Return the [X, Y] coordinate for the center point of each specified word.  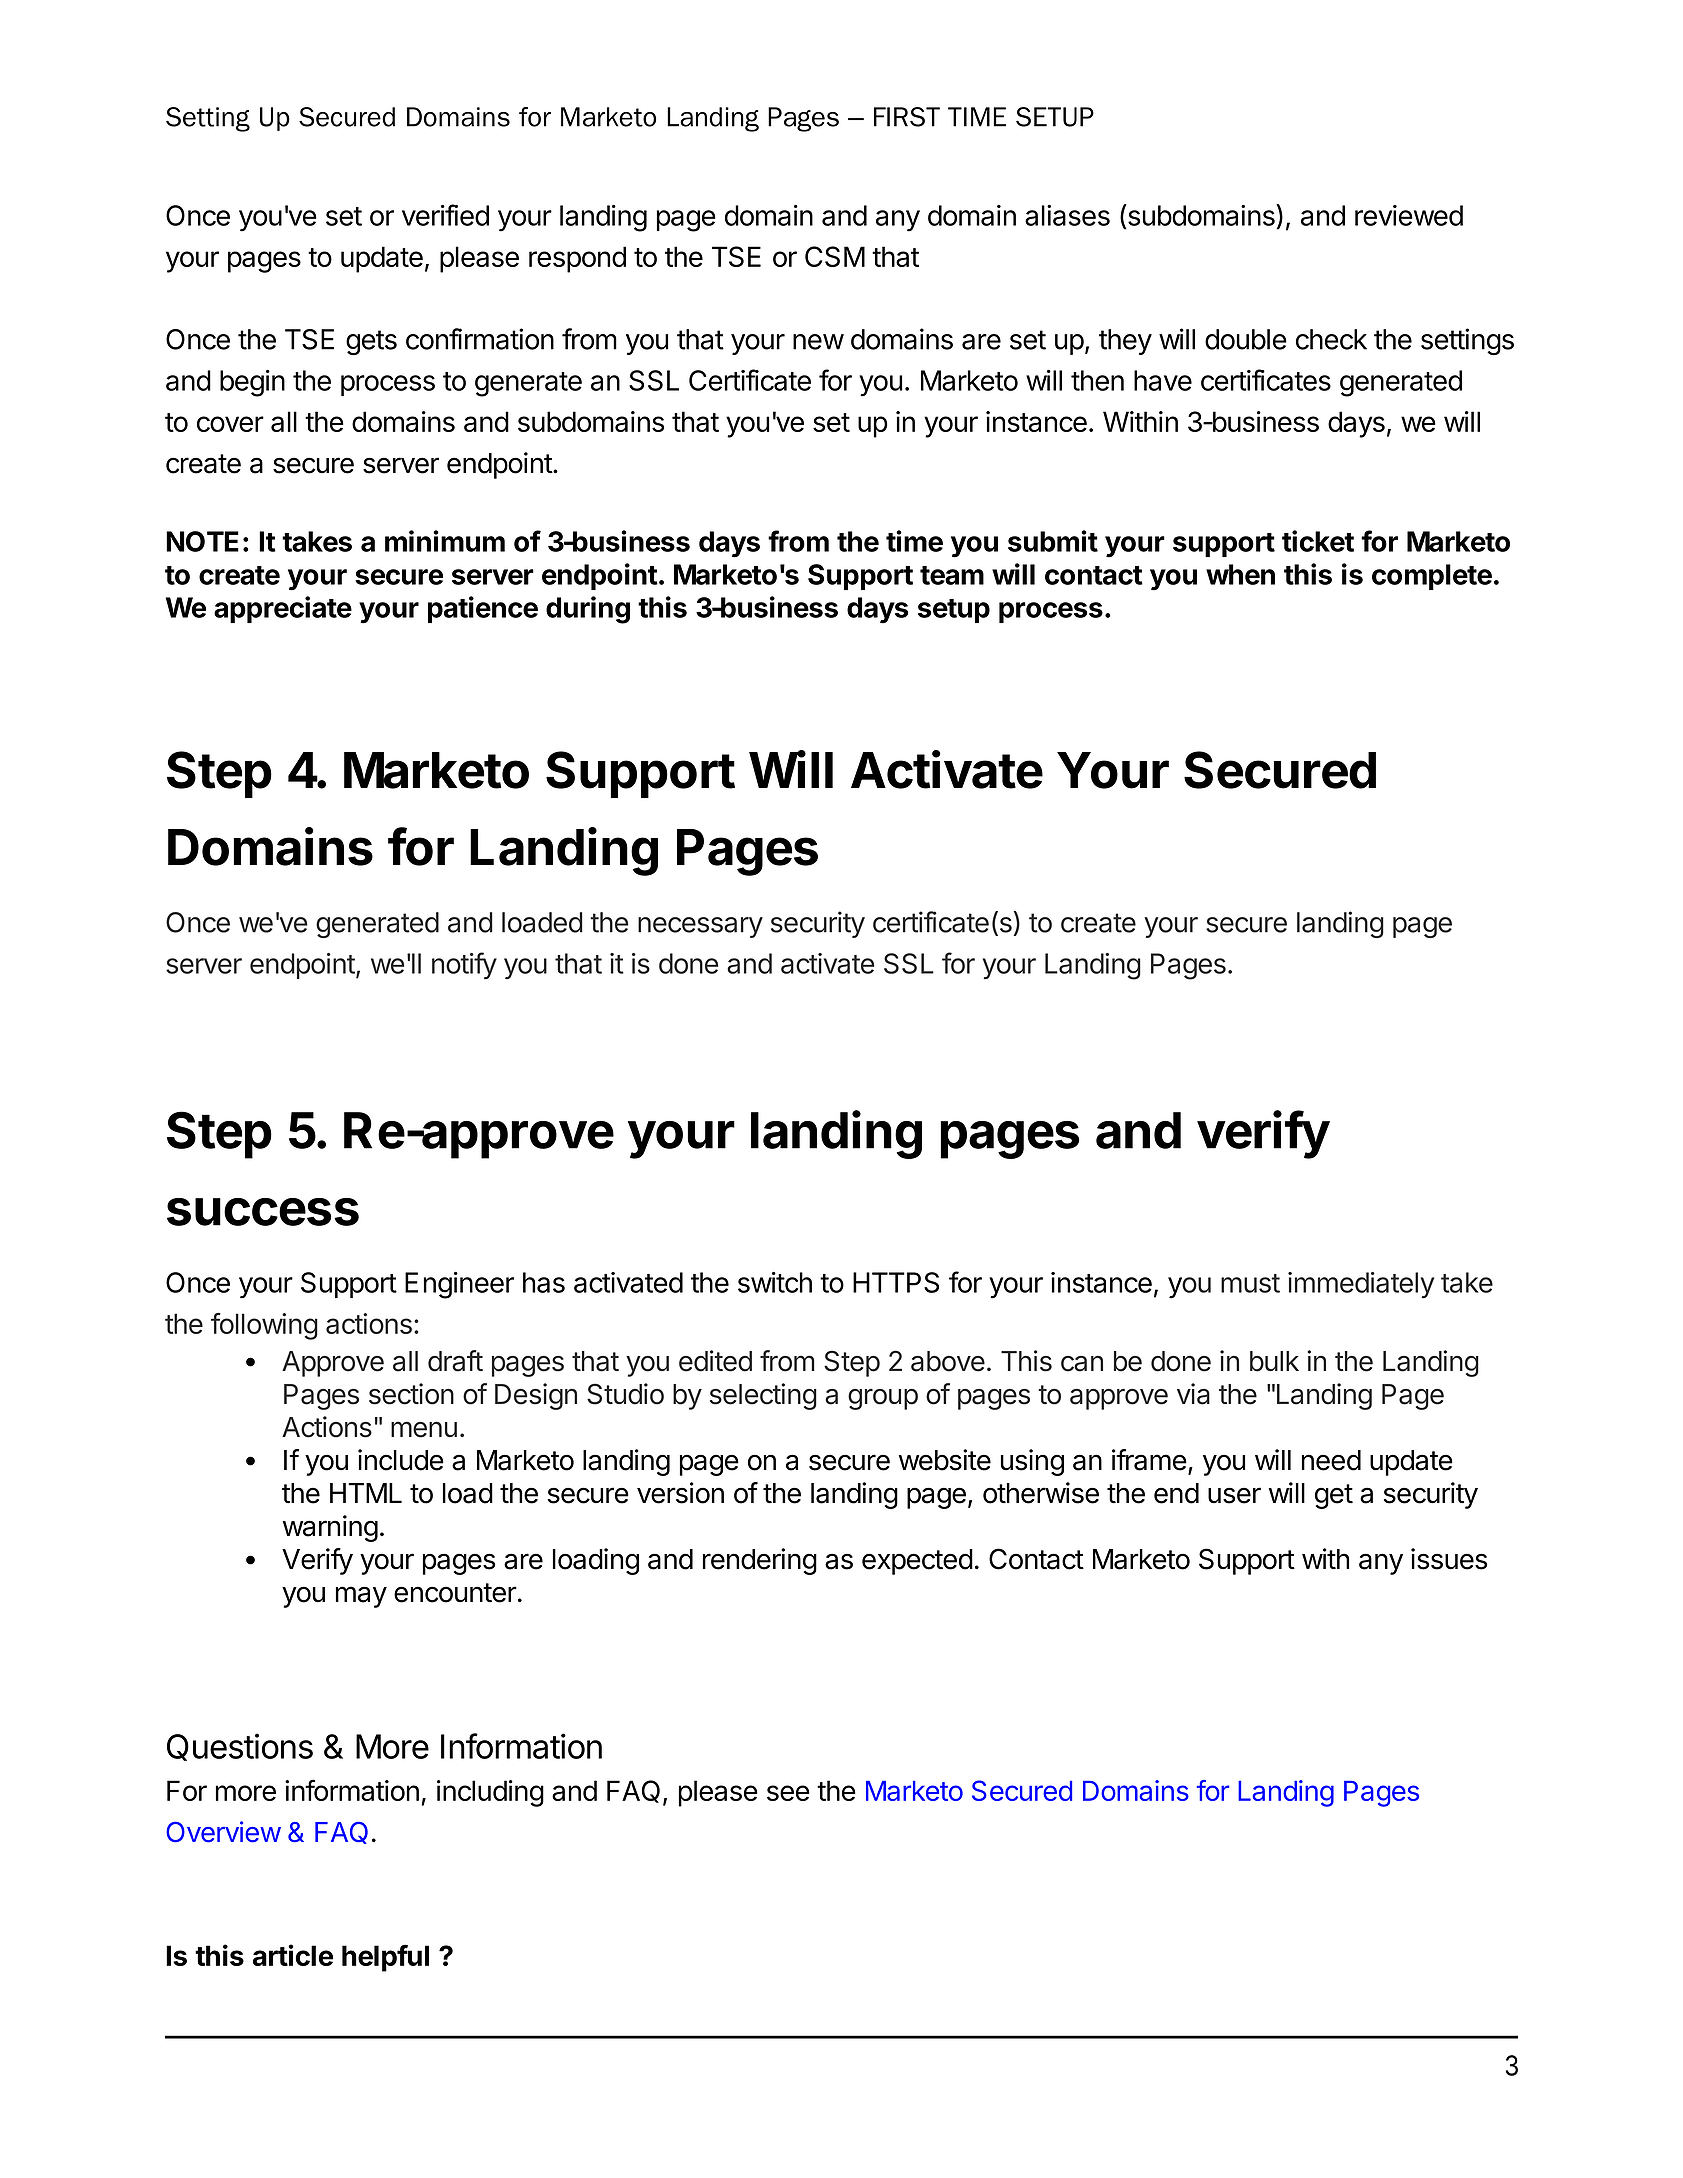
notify [464, 965]
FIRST [907, 117]
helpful [385, 1958]
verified [445, 215]
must [1250, 1283]
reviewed [1409, 215]
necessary [700, 927]
